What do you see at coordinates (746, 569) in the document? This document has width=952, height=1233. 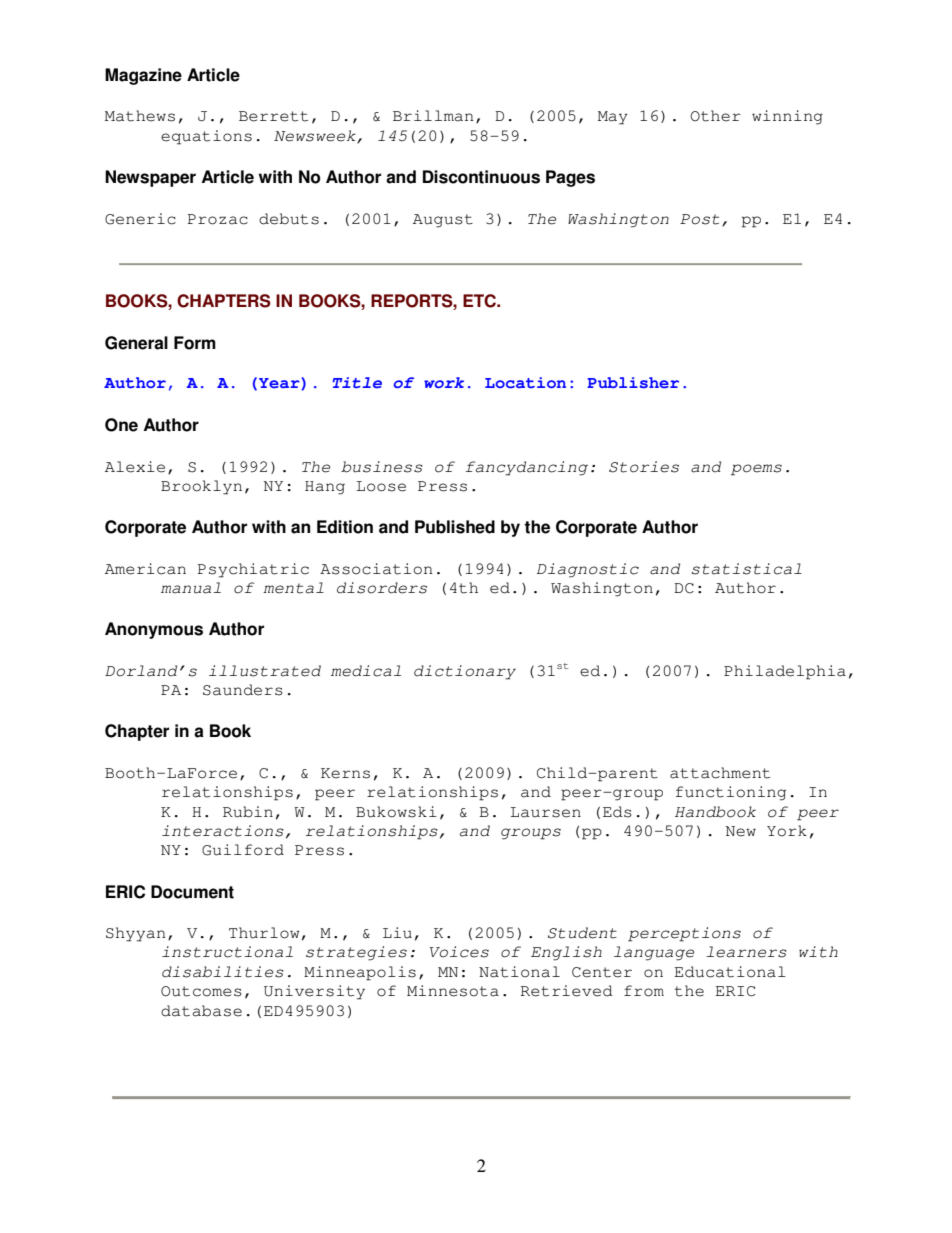 I see `statistical` at bounding box center [746, 569].
